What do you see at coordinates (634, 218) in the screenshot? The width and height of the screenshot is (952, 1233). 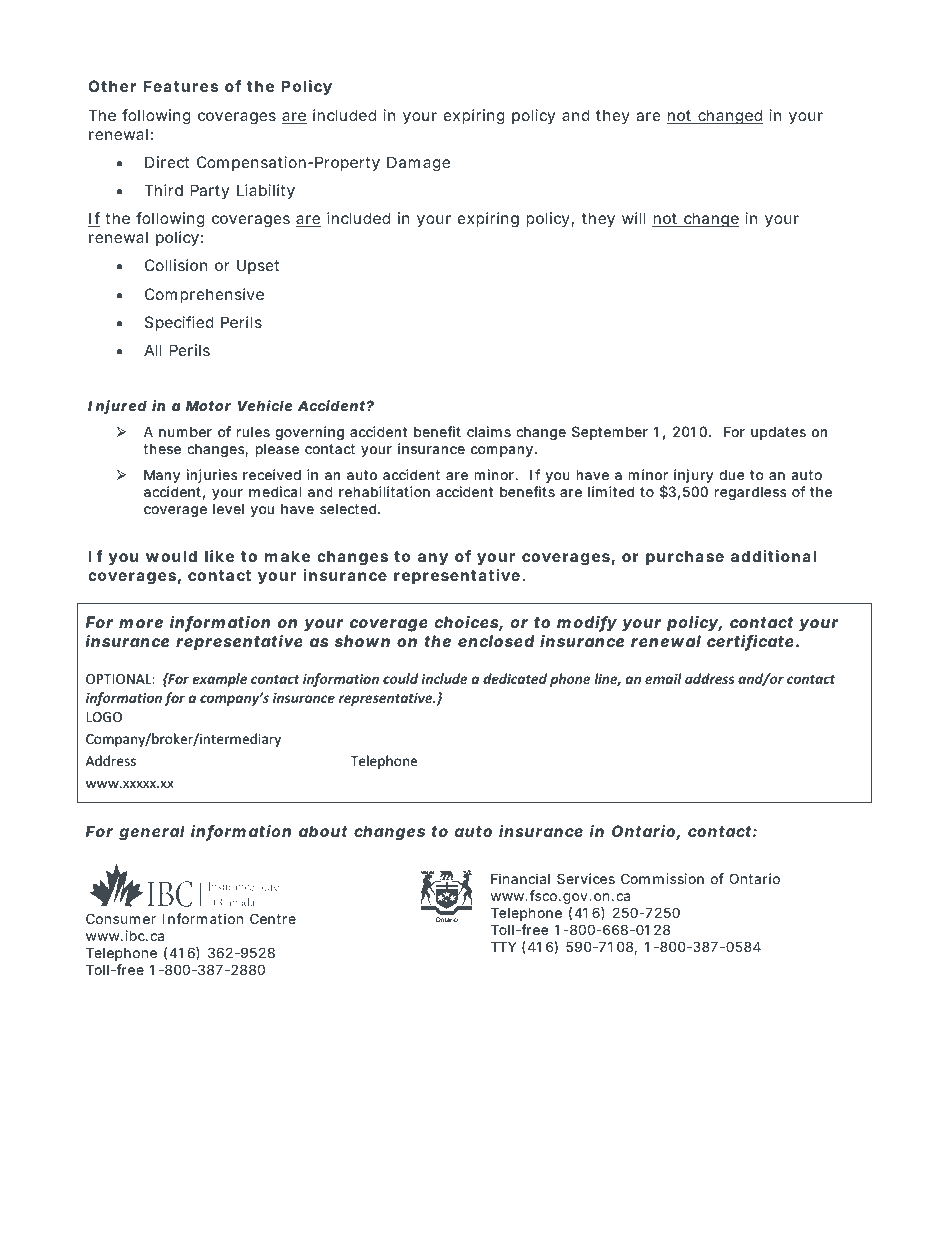 I see `will` at bounding box center [634, 218].
